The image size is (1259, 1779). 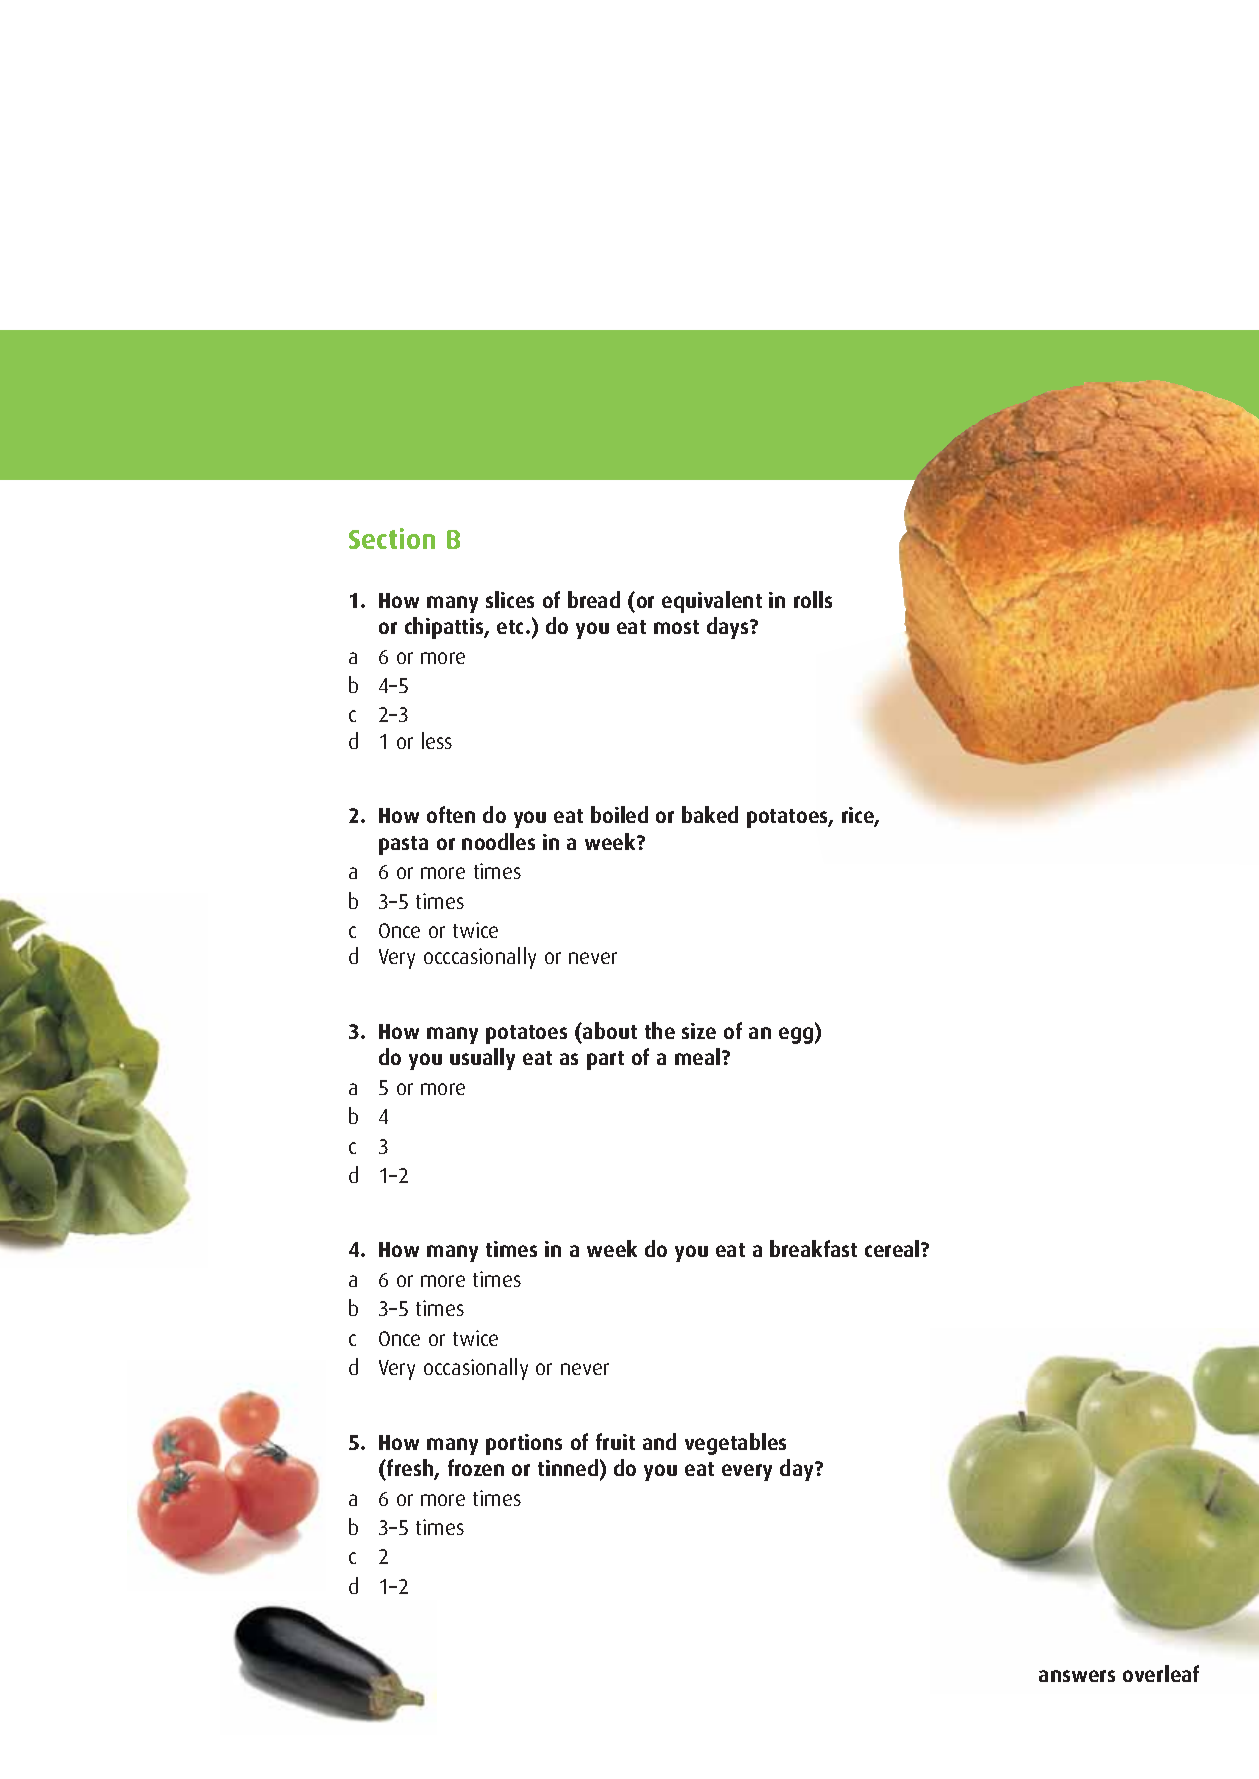 I want to click on equivalent, so click(x=712, y=602).
